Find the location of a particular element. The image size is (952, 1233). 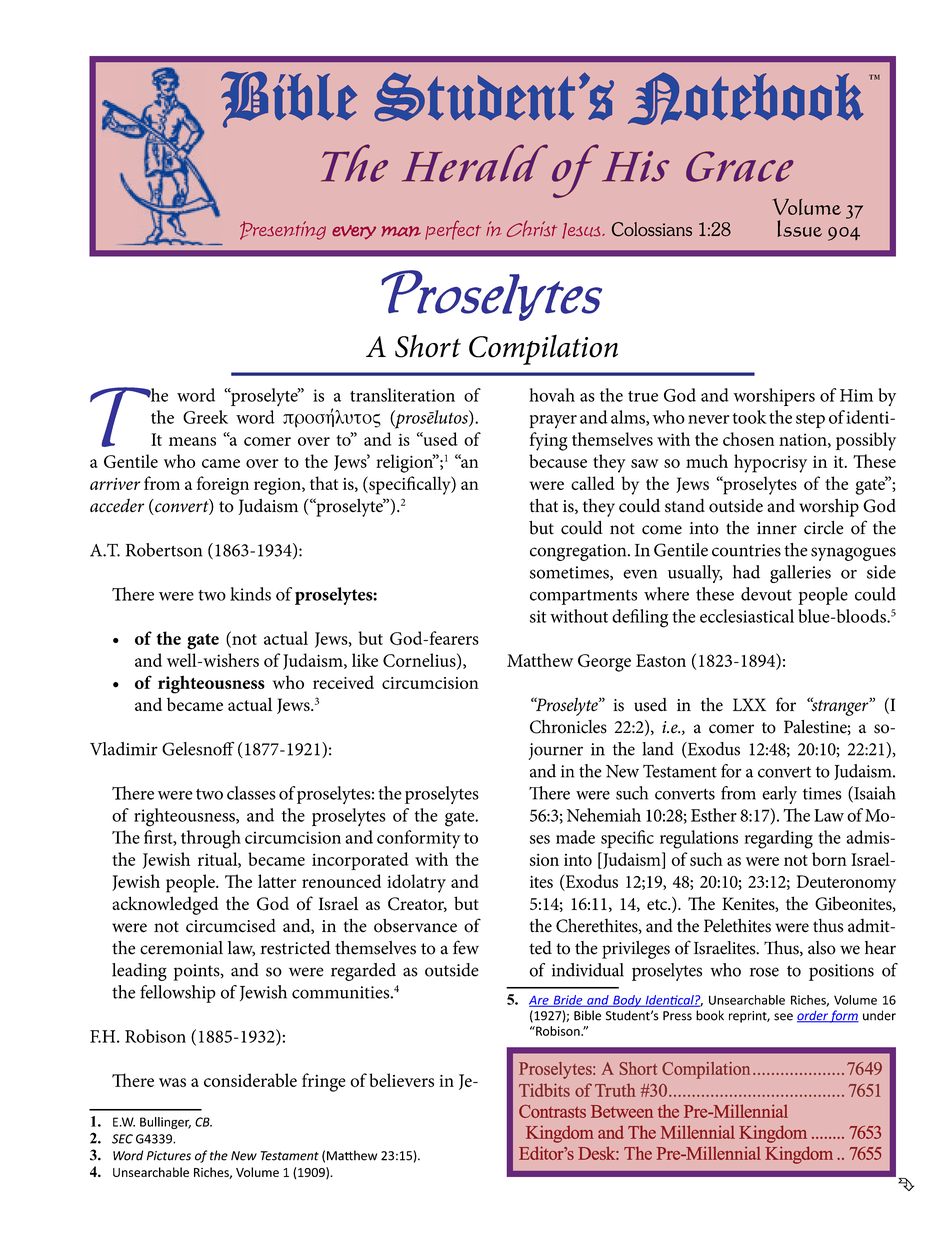

Vladimir is located at coordinates (124, 749).
